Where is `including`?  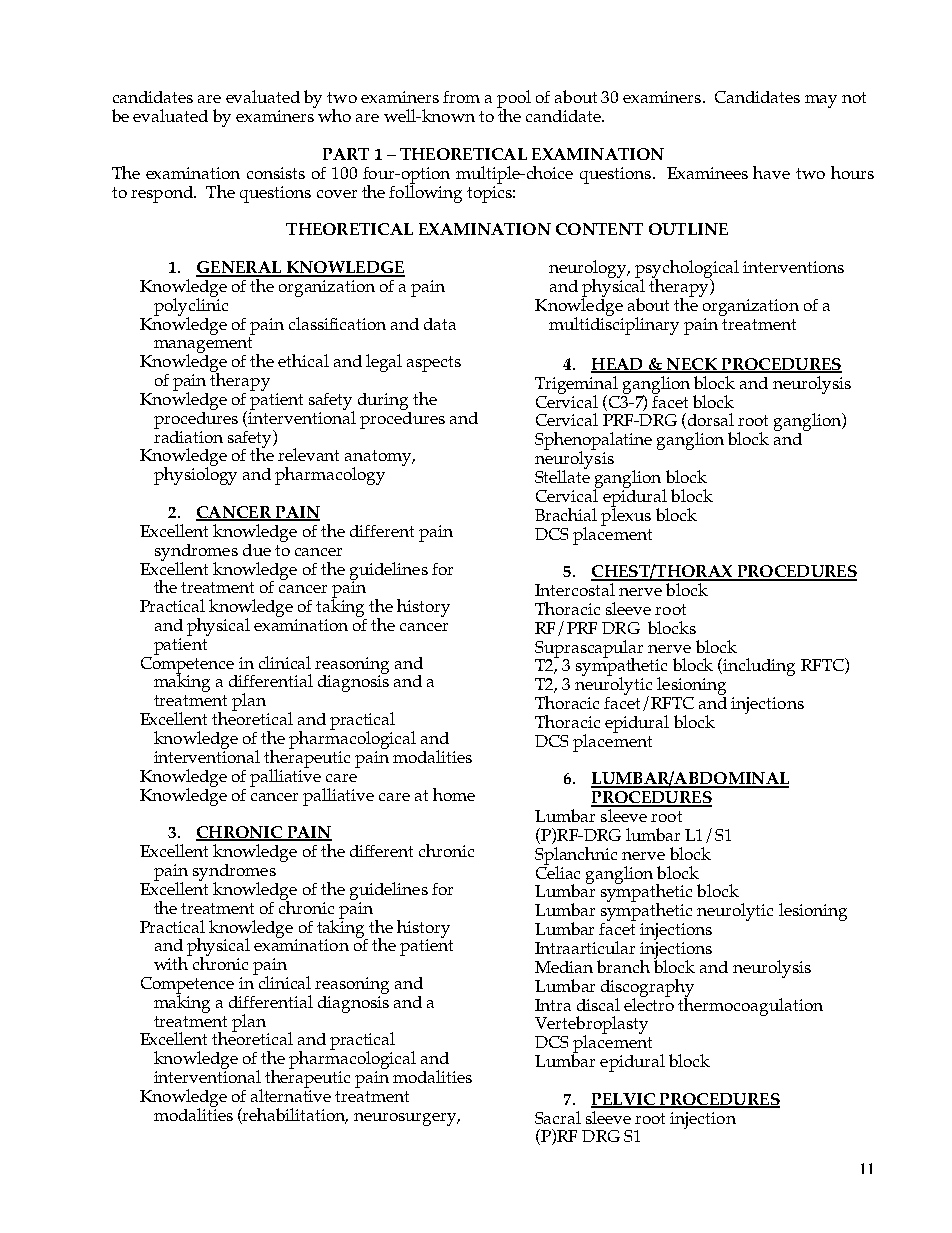
including is located at coordinates (759, 667).
